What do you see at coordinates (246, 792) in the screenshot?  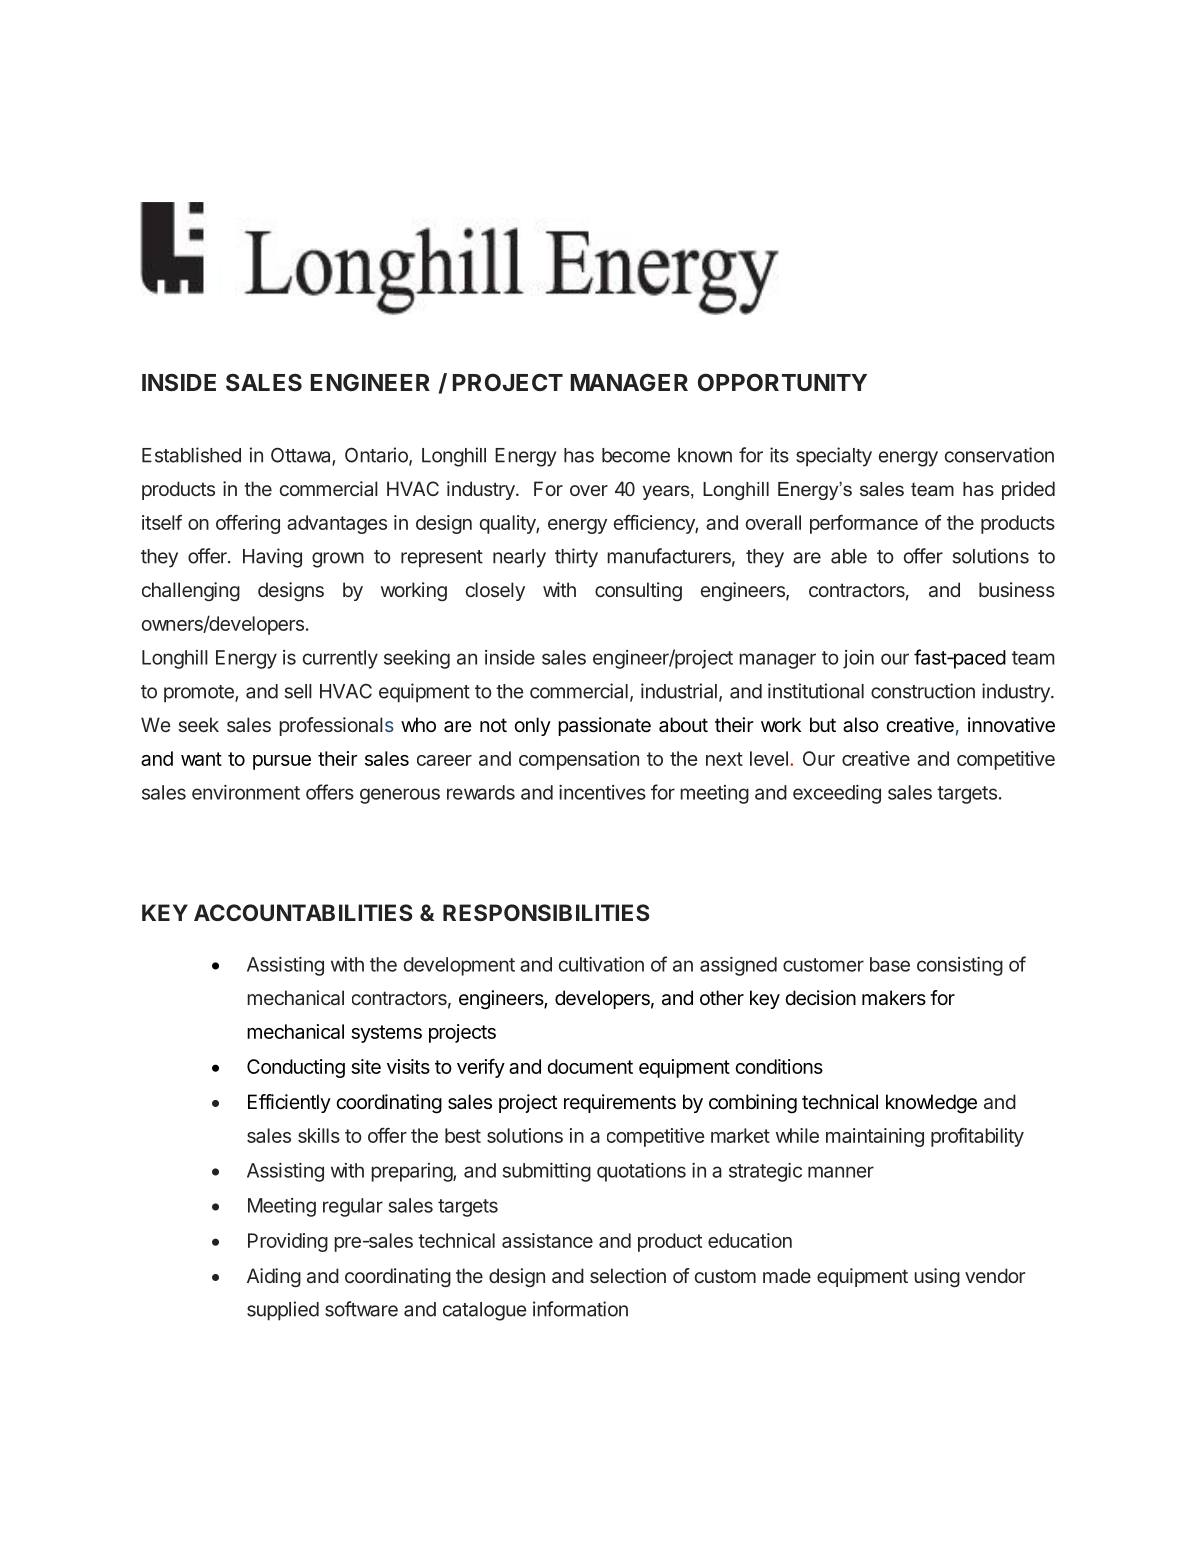 I see `environment` at bounding box center [246, 792].
